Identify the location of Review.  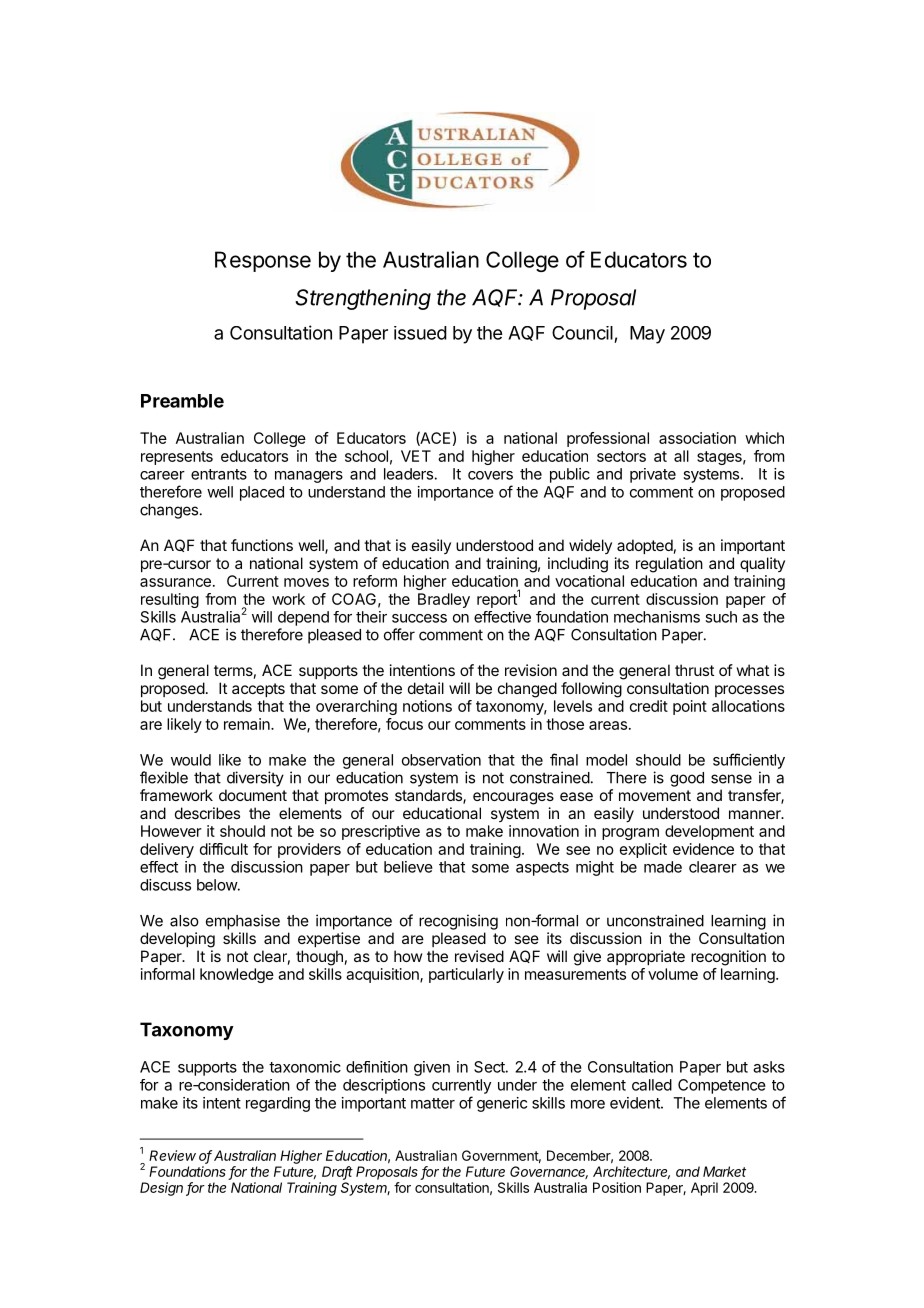
(172, 1155).
